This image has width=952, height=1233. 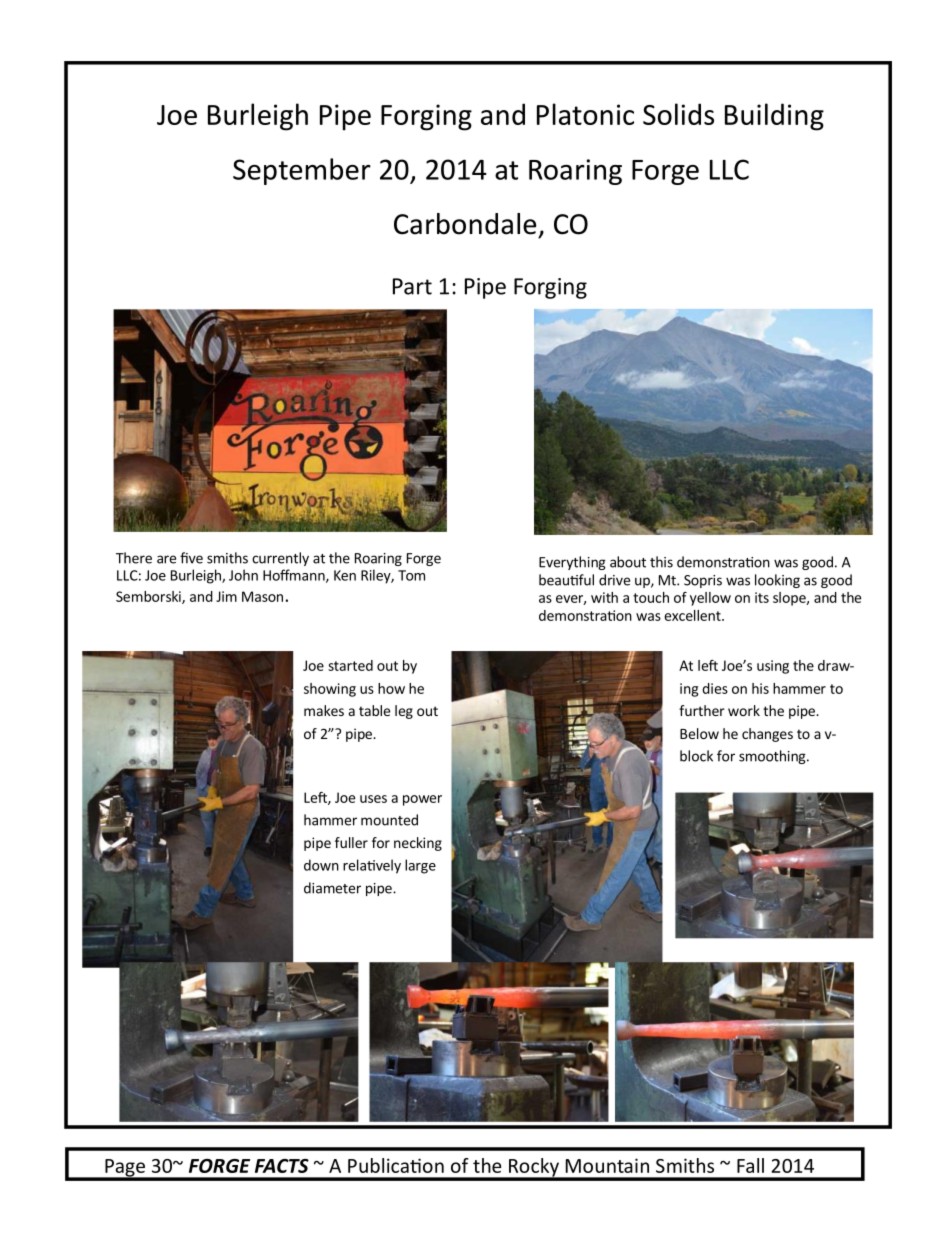 What do you see at coordinates (226, 596) in the image?
I see `Jim` at bounding box center [226, 596].
